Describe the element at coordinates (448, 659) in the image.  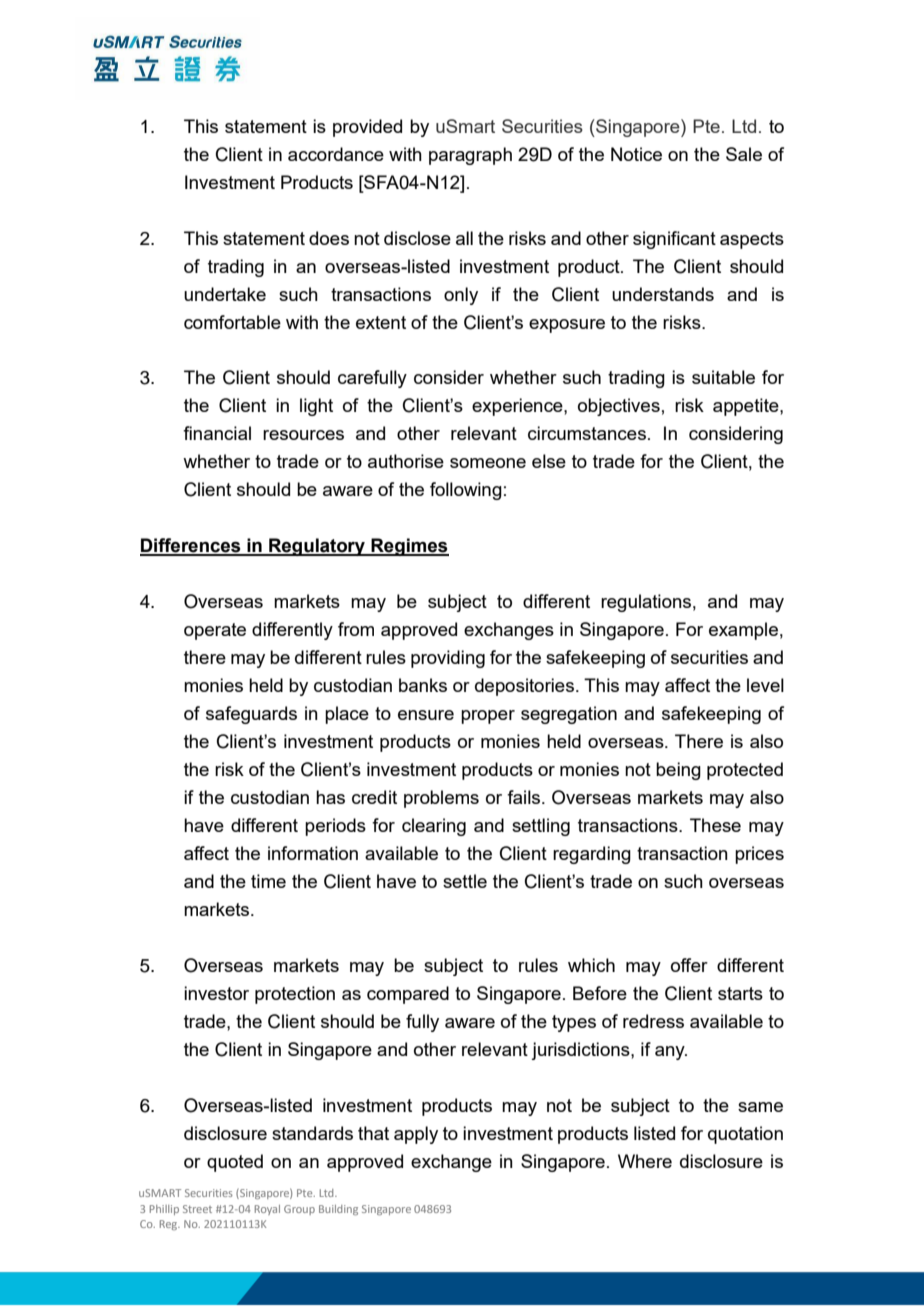
I see `providing` at that location.
